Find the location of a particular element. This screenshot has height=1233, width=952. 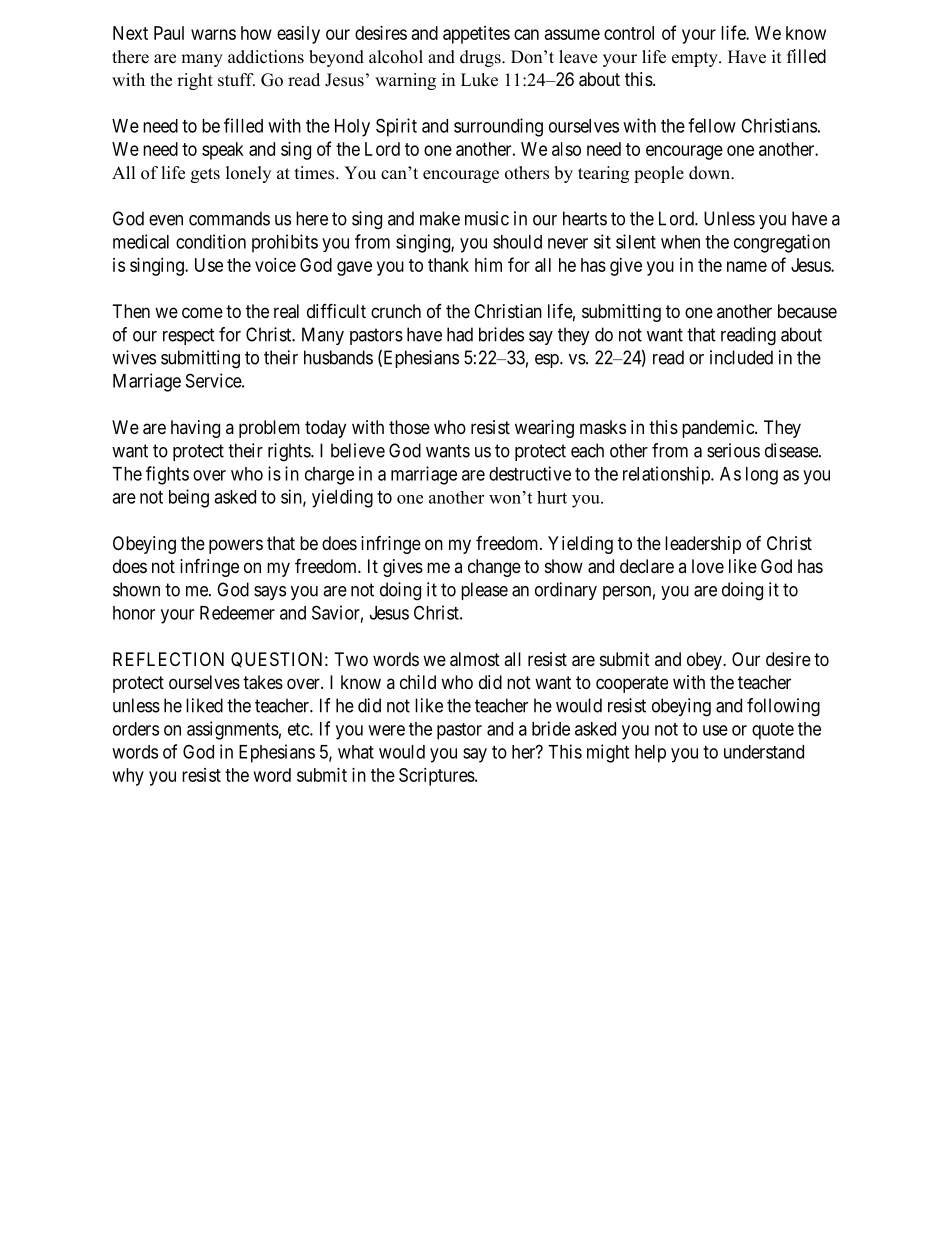

warns is located at coordinates (213, 34).
